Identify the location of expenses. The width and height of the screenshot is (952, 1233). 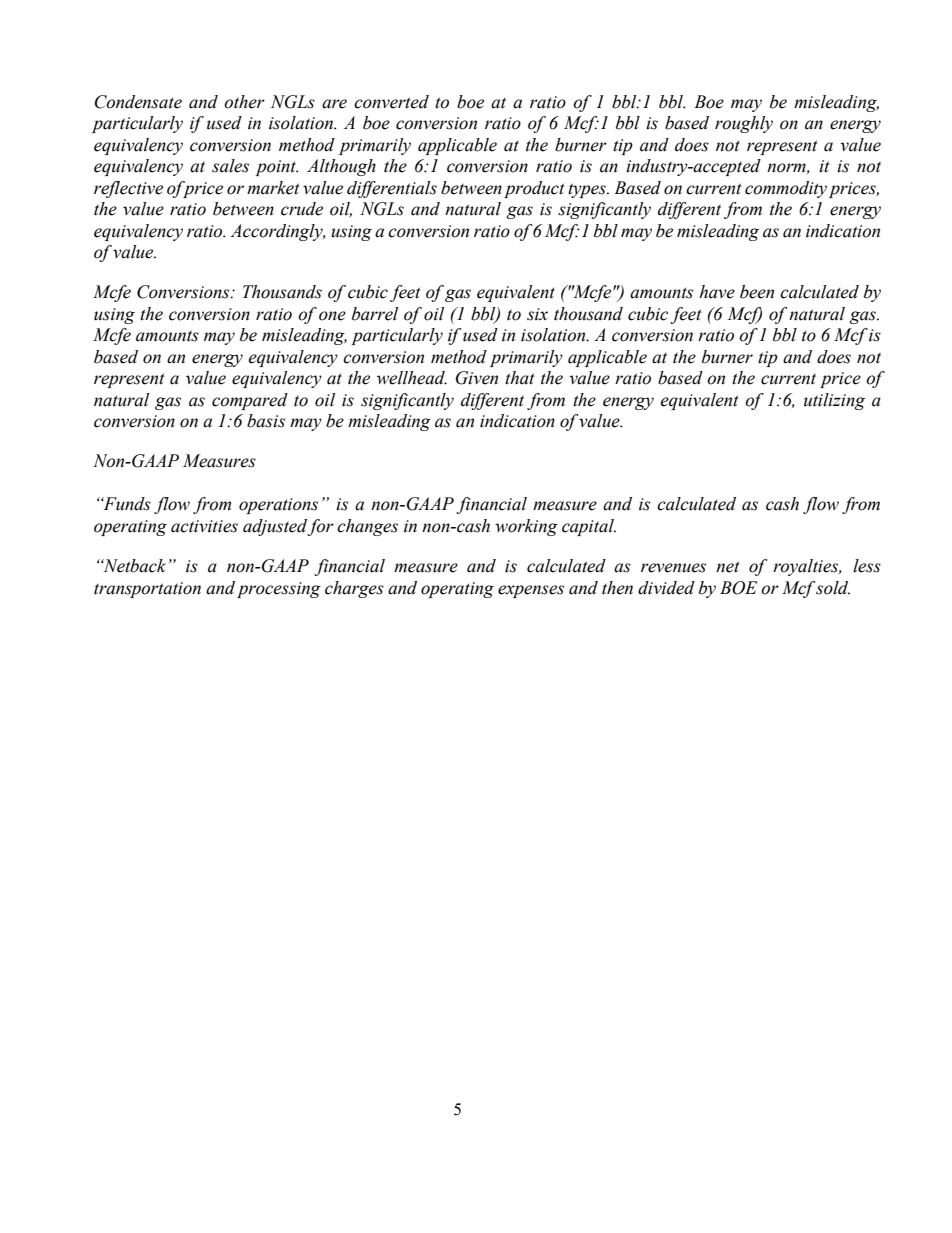
(531, 591).
